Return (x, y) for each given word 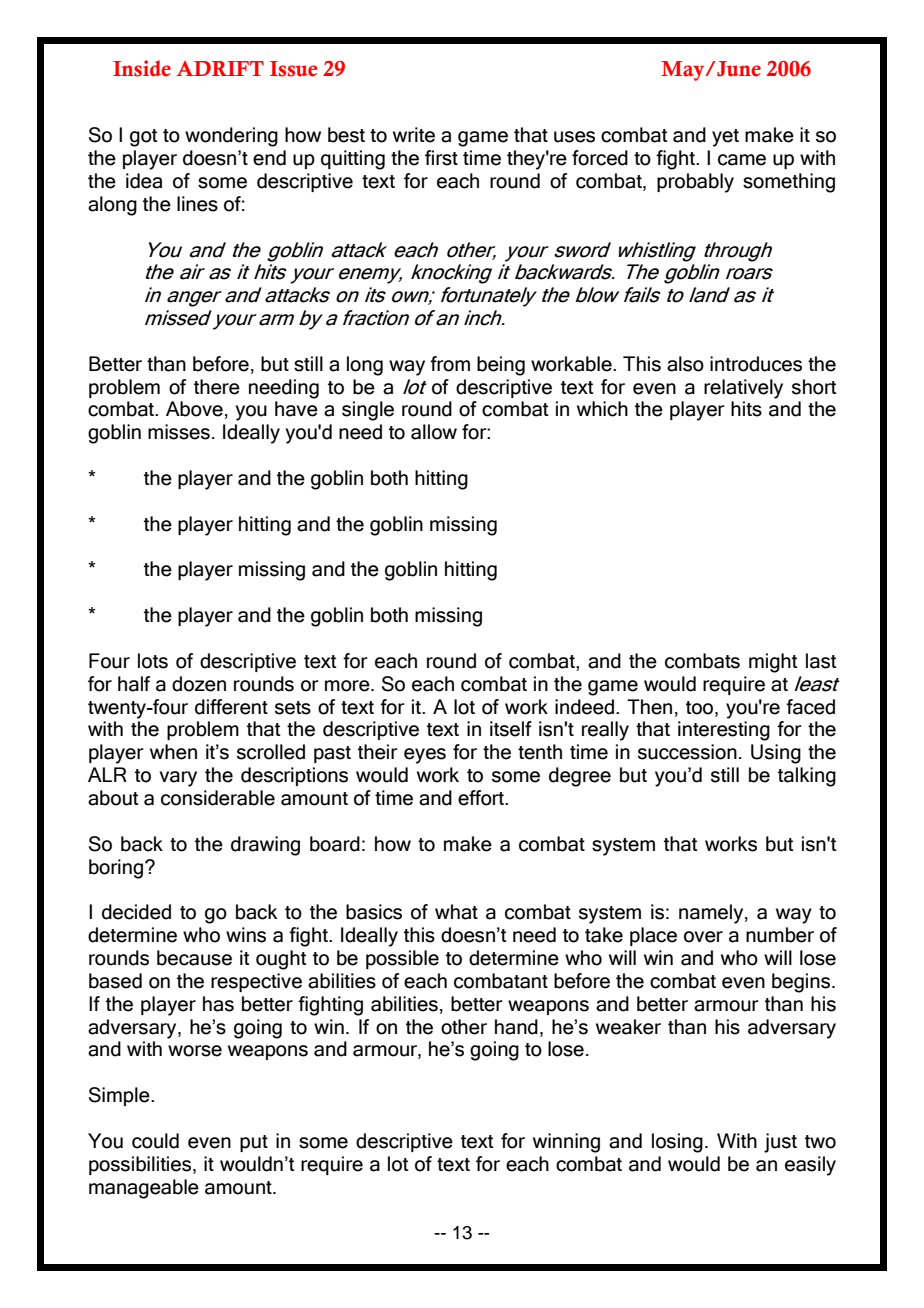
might (773, 663)
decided (136, 912)
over (703, 937)
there (217, 387)
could (155, 1141)
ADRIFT (220, 68)
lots (153, 661)
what (456, 912)
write (414, 135)
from (450, 364)
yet (725, 138)
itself (511, 729)
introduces (756, 364)
